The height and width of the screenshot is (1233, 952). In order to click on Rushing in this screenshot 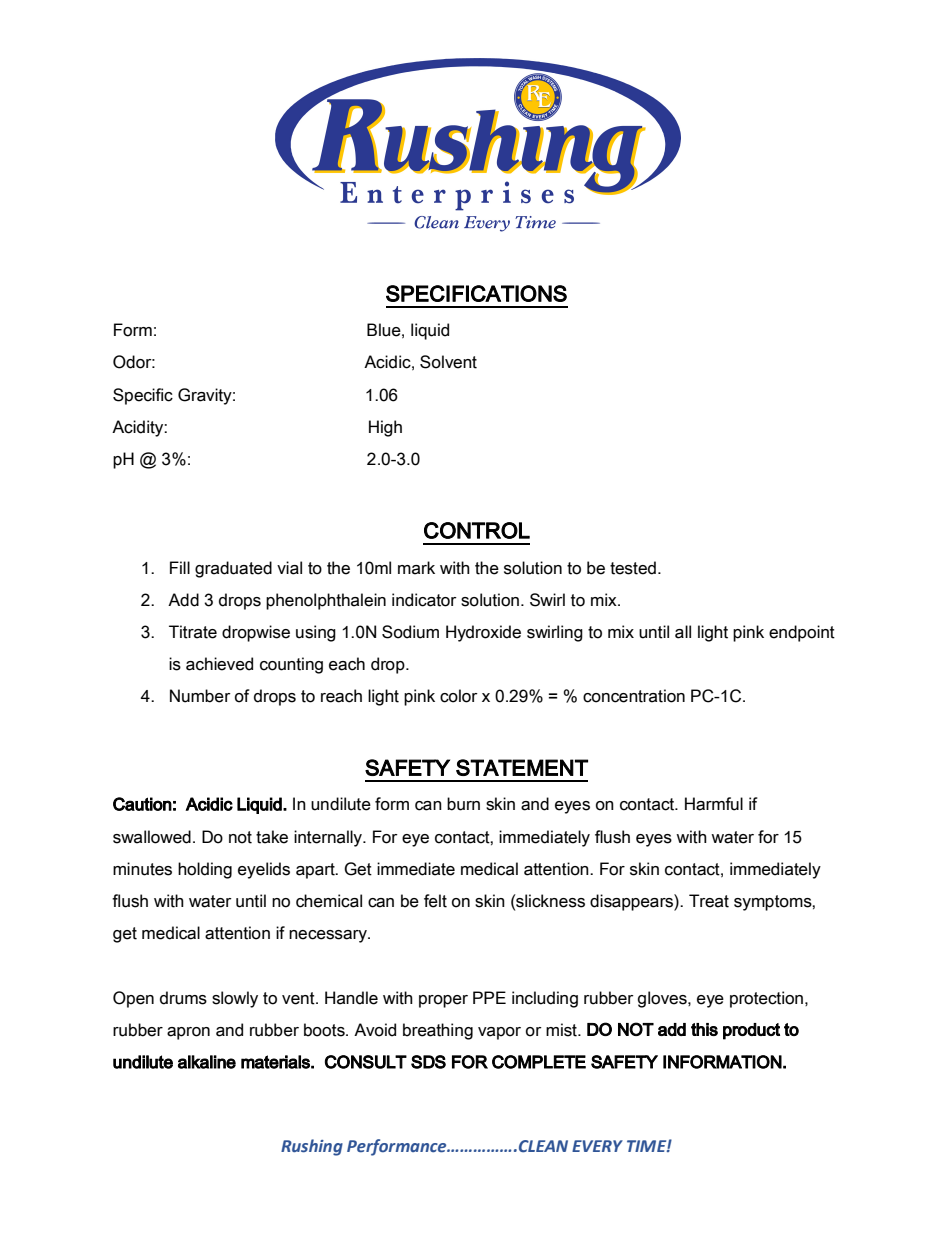, I will do `click(312, 1147)`.
